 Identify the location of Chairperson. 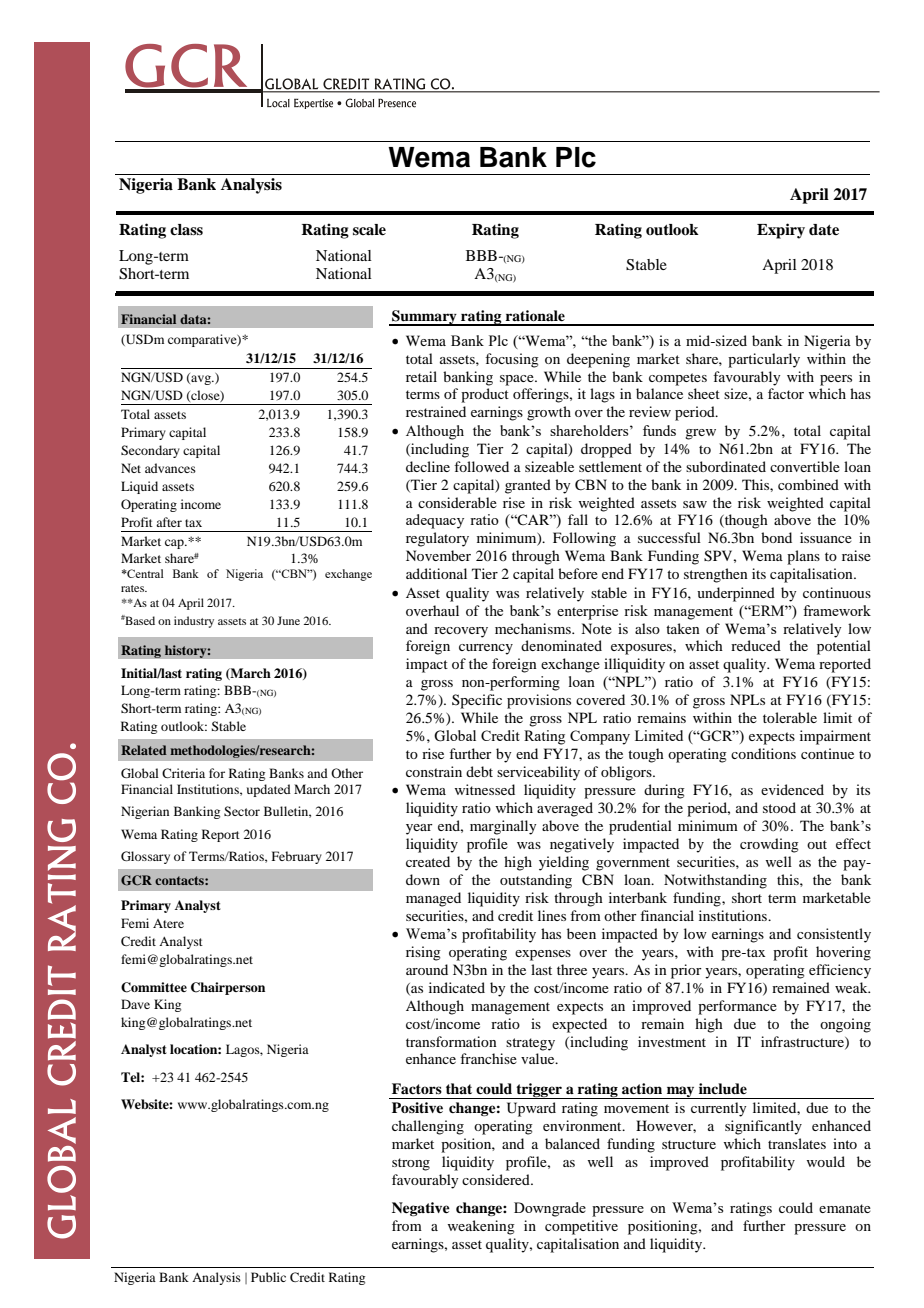
(228, 988).
